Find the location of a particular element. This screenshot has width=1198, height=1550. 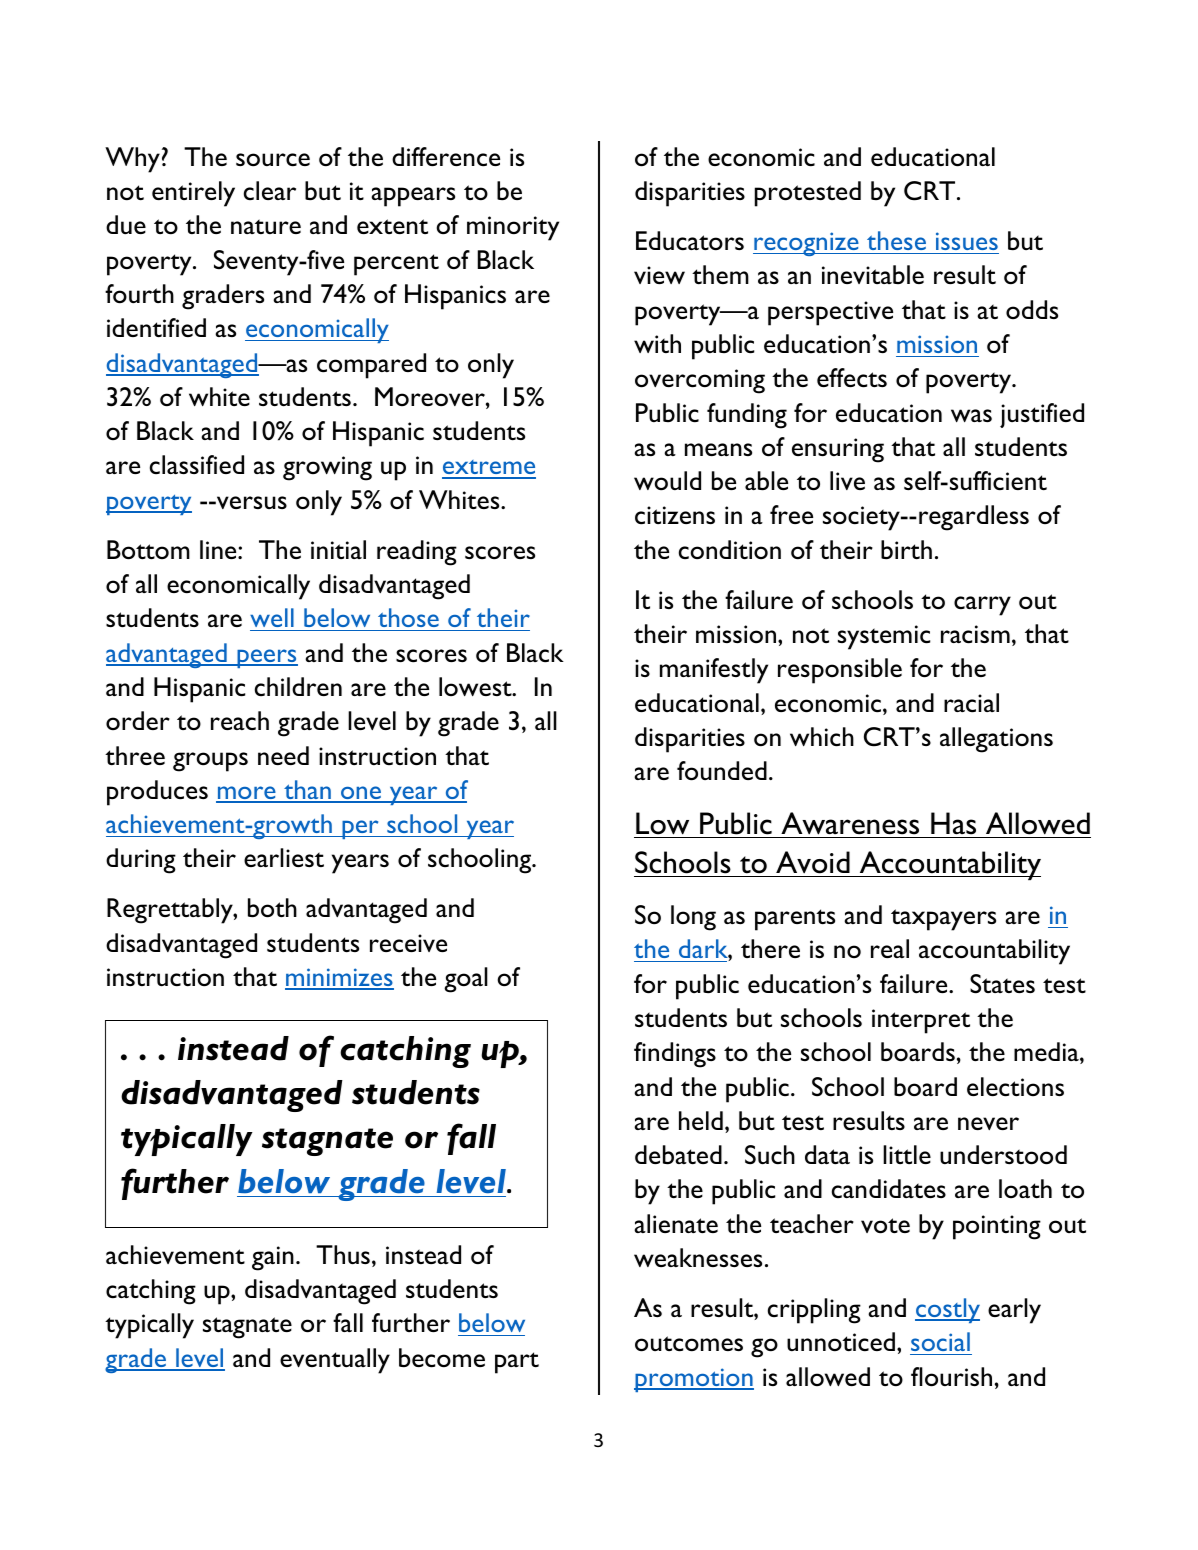

clear is located at coordinates (270, 190).
